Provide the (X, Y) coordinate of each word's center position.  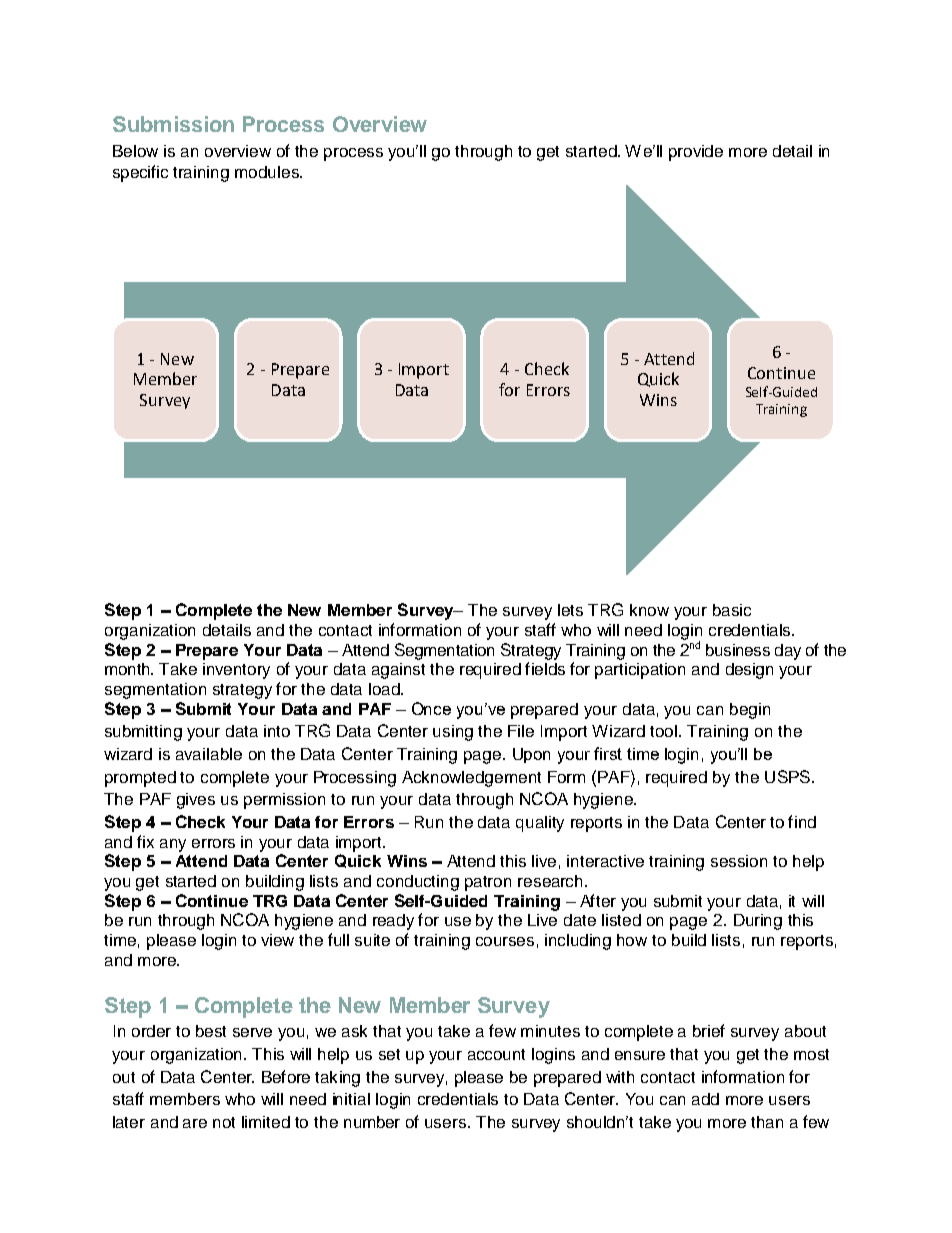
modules (268, 172)
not (224, 1122)
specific (140, 173)
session (739, 861)
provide (696, 153)
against (398, 671)
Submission (173, 124)
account (496, 1054)
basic (732, 610)
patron (488, 883)
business (738, 650)
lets (570, 610)
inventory (236, 671)
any (173, 845)
